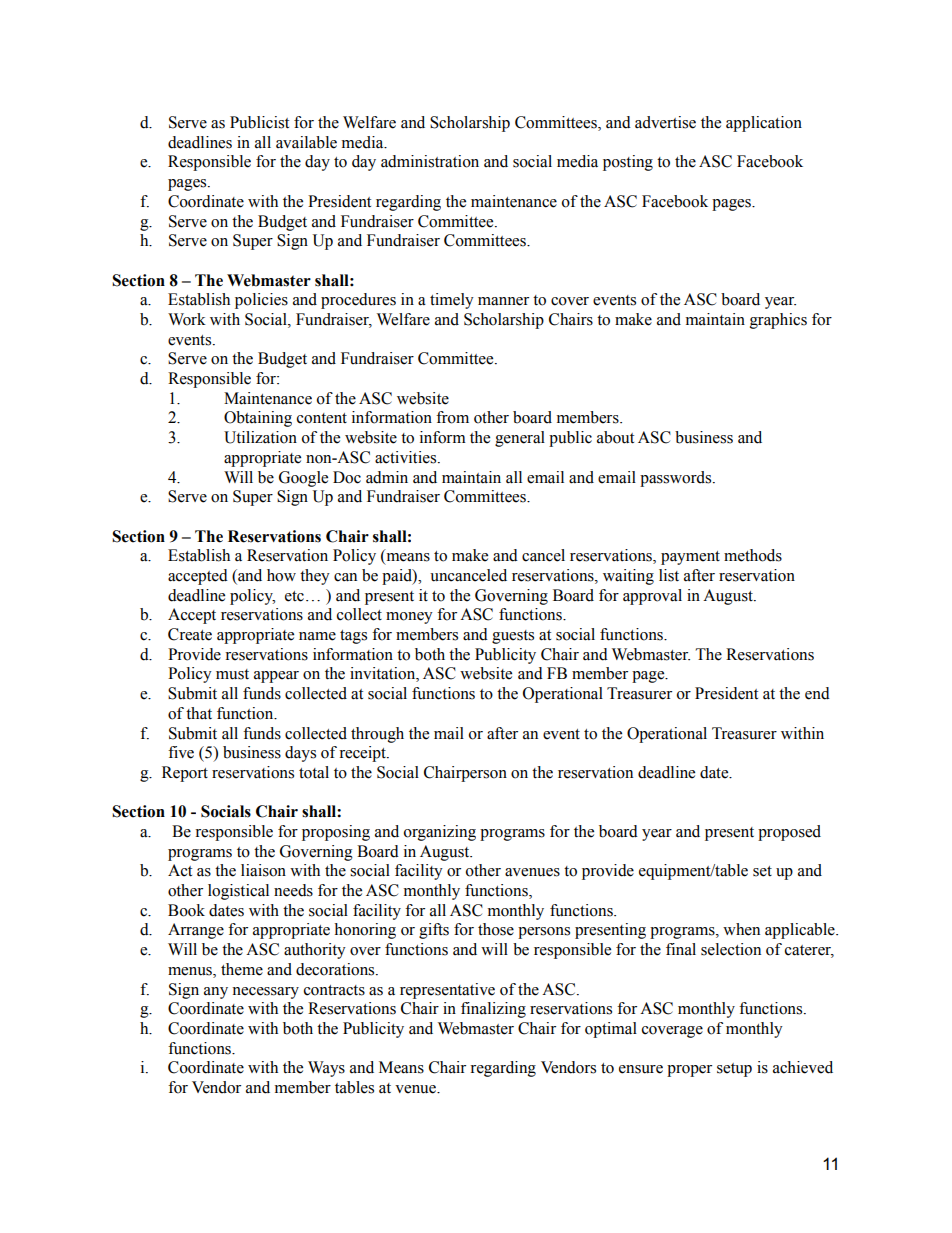 This screenshot has height=1233, width=952. What do you see at coordinates (281, 575) in the screenshot?
I see `how` at bounding box center [281, 575].
